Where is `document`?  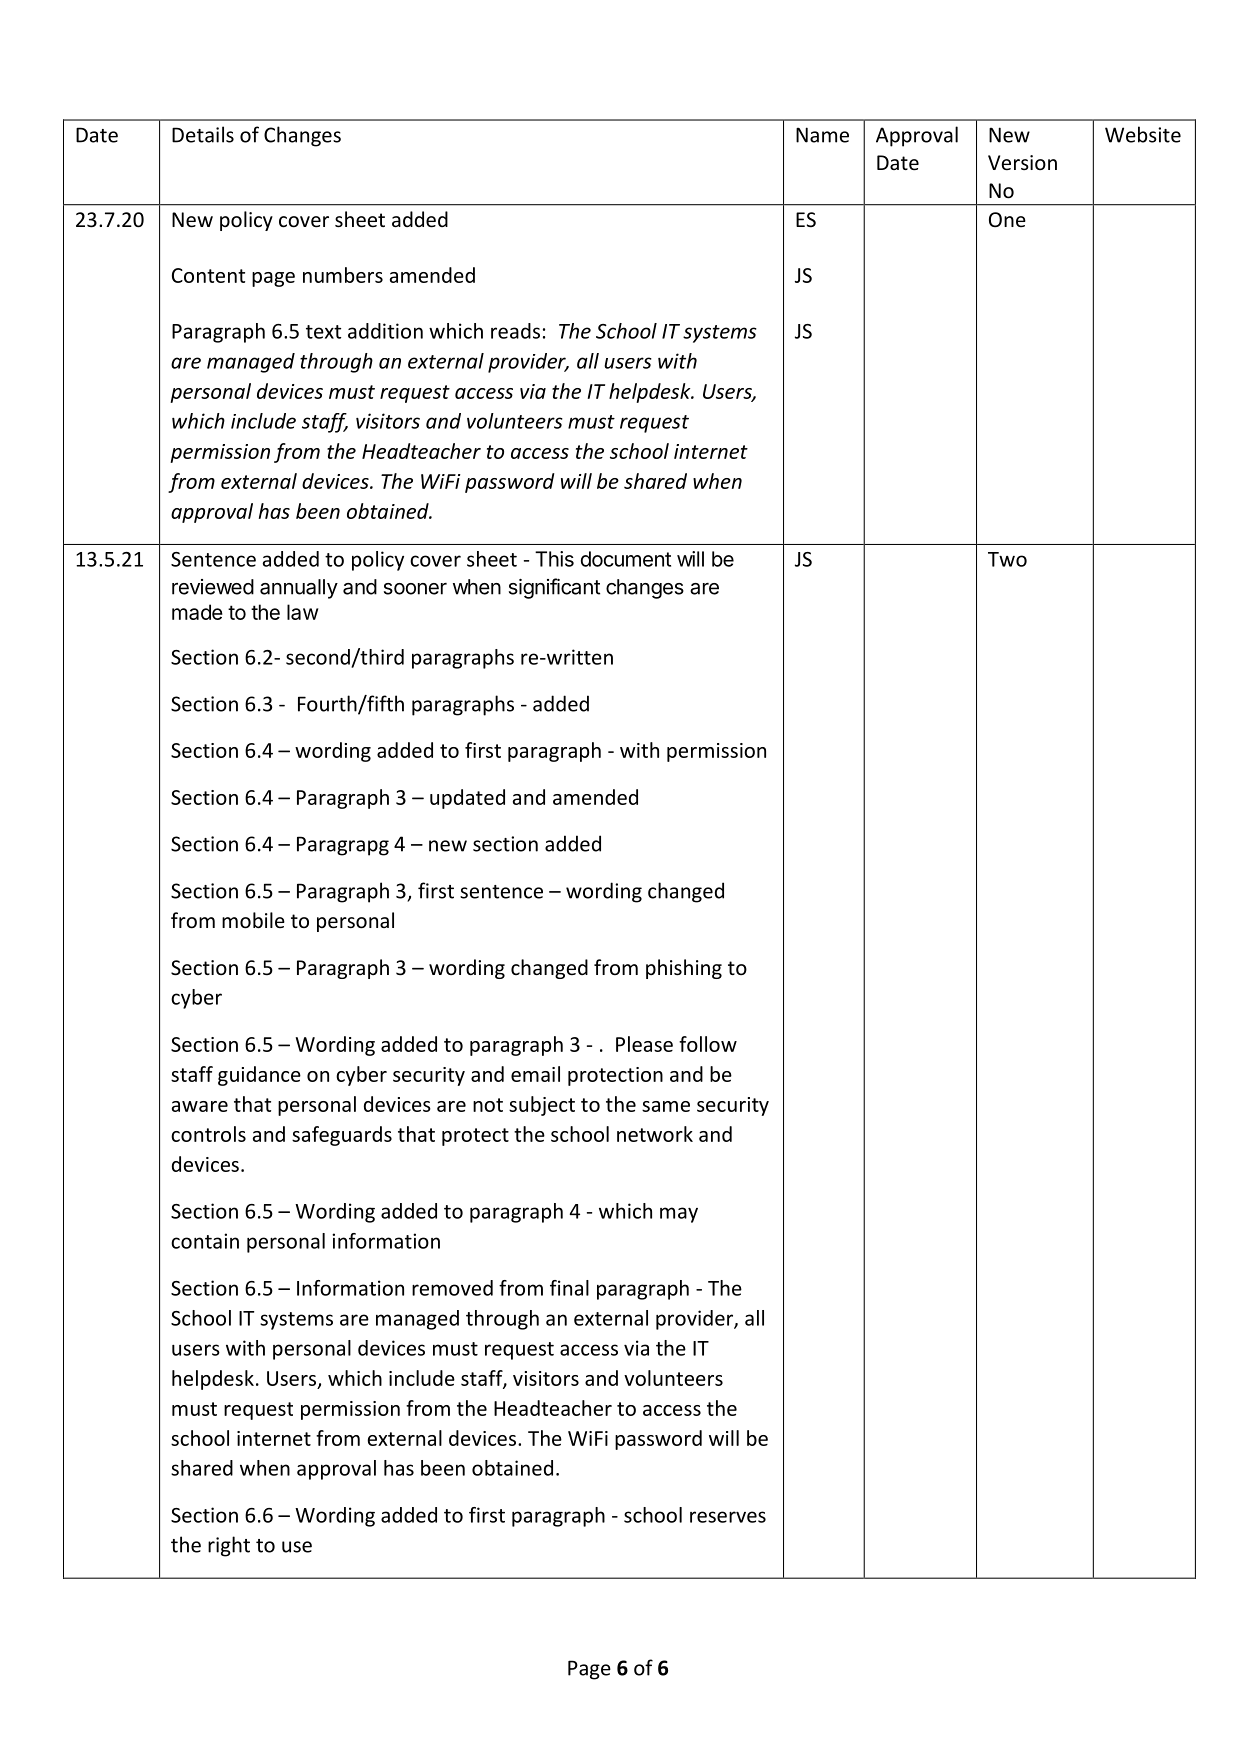 document is located at coordinates (626, 559).
